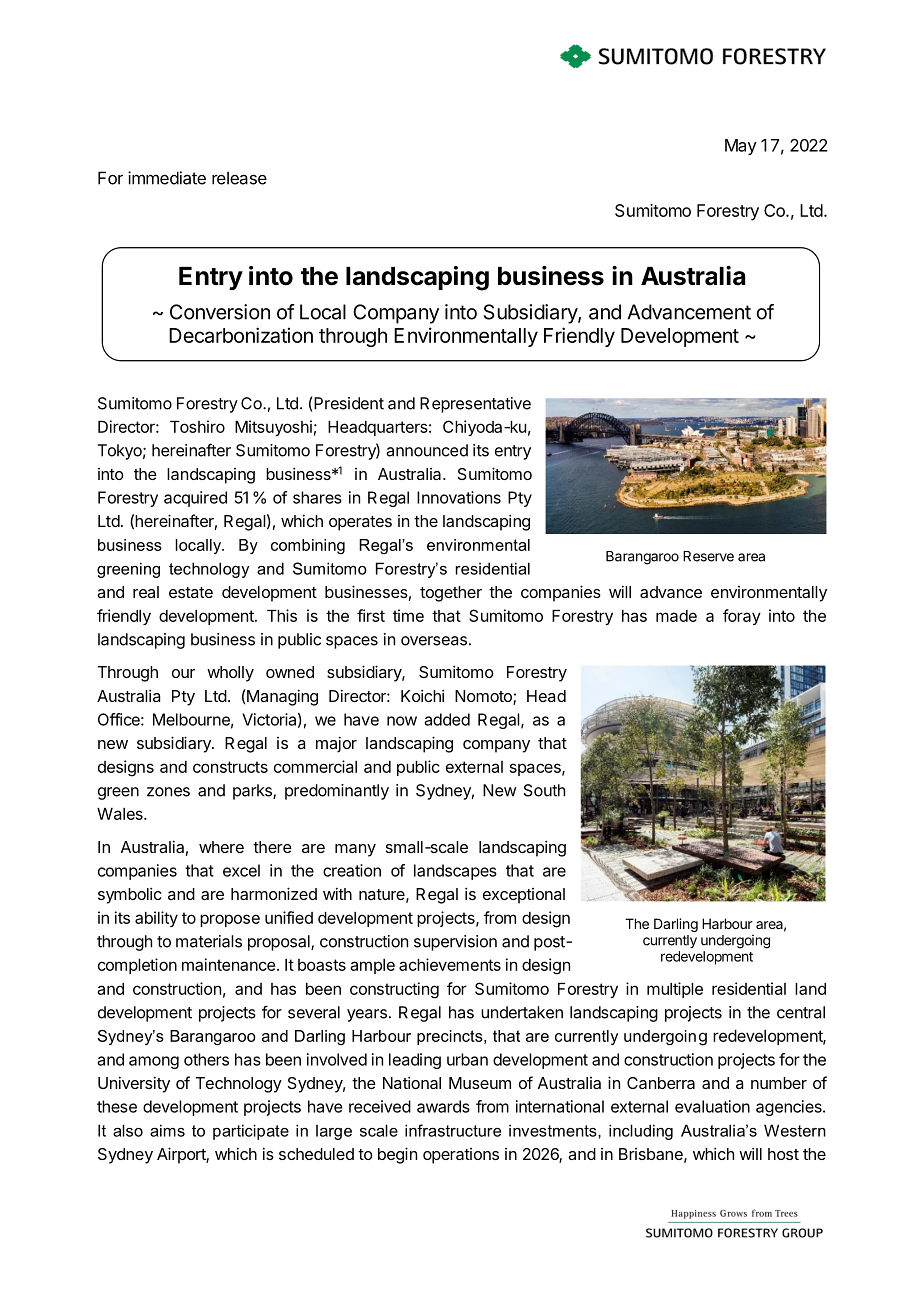  Describe the element at coordinates (167, 1130) in the screenshot. I see `aims` at that location.
